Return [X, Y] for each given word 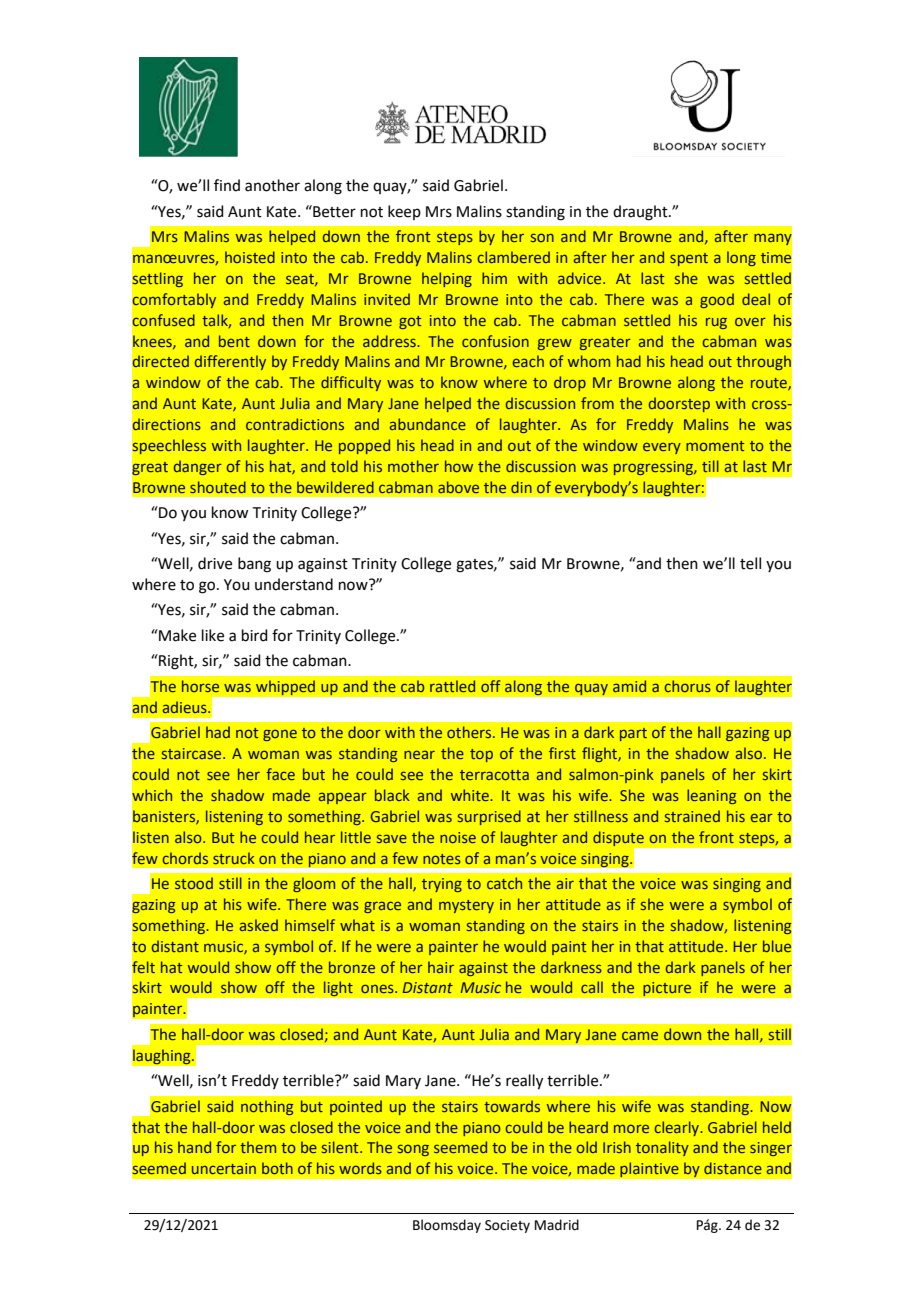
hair [441, 967]
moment [715, 446]
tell [750, 563]
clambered [513, 257]
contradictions [295, 424]
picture [667, 989]
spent [689, 259]
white [471, 795]
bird [255, 635]
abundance [428, 424]
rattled [452, 686]
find [227, 185]
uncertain [224, 1168]
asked [259, 925]
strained [692, 816]
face [280, 774]
